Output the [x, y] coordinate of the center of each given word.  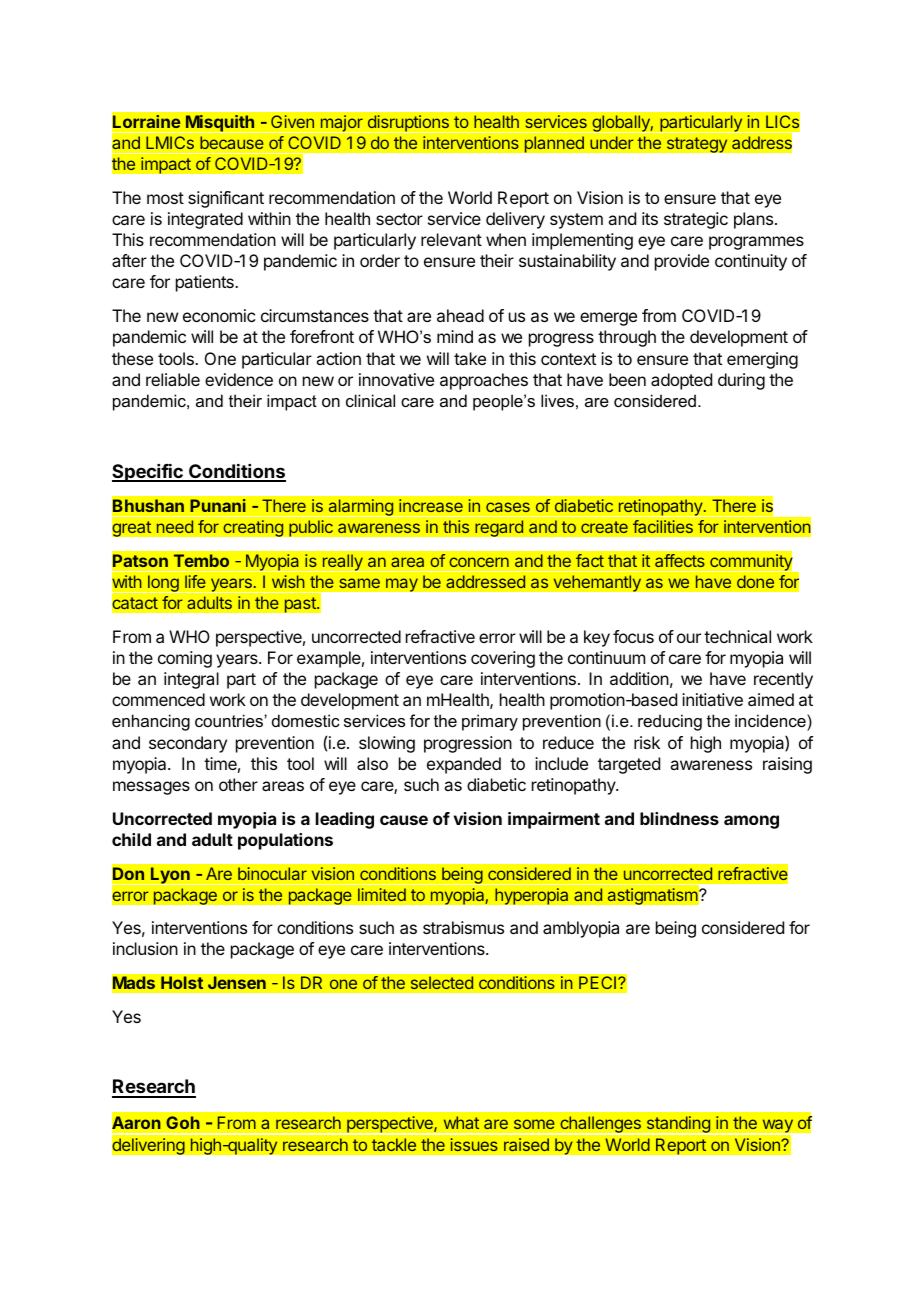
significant [226, 199]
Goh [183, 1122]
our [689, 638]
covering [503, 659]
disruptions [408, 124]
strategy [697, 145]
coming [185, 659]
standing [678, 1125]
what [461, 1122]
